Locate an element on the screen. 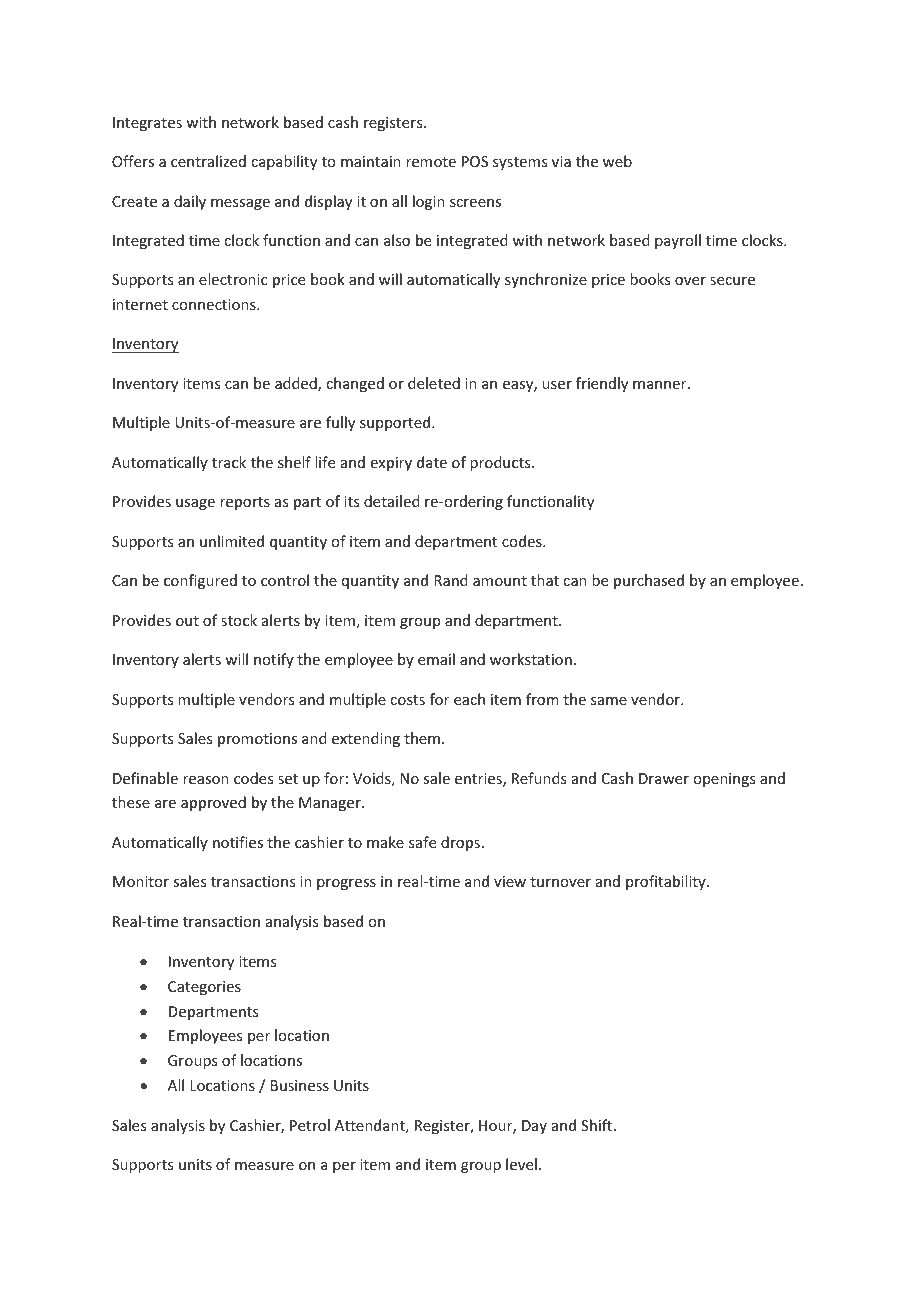 This screenshot has height=1308, width=924. track is located at coordinates (229, 462).
